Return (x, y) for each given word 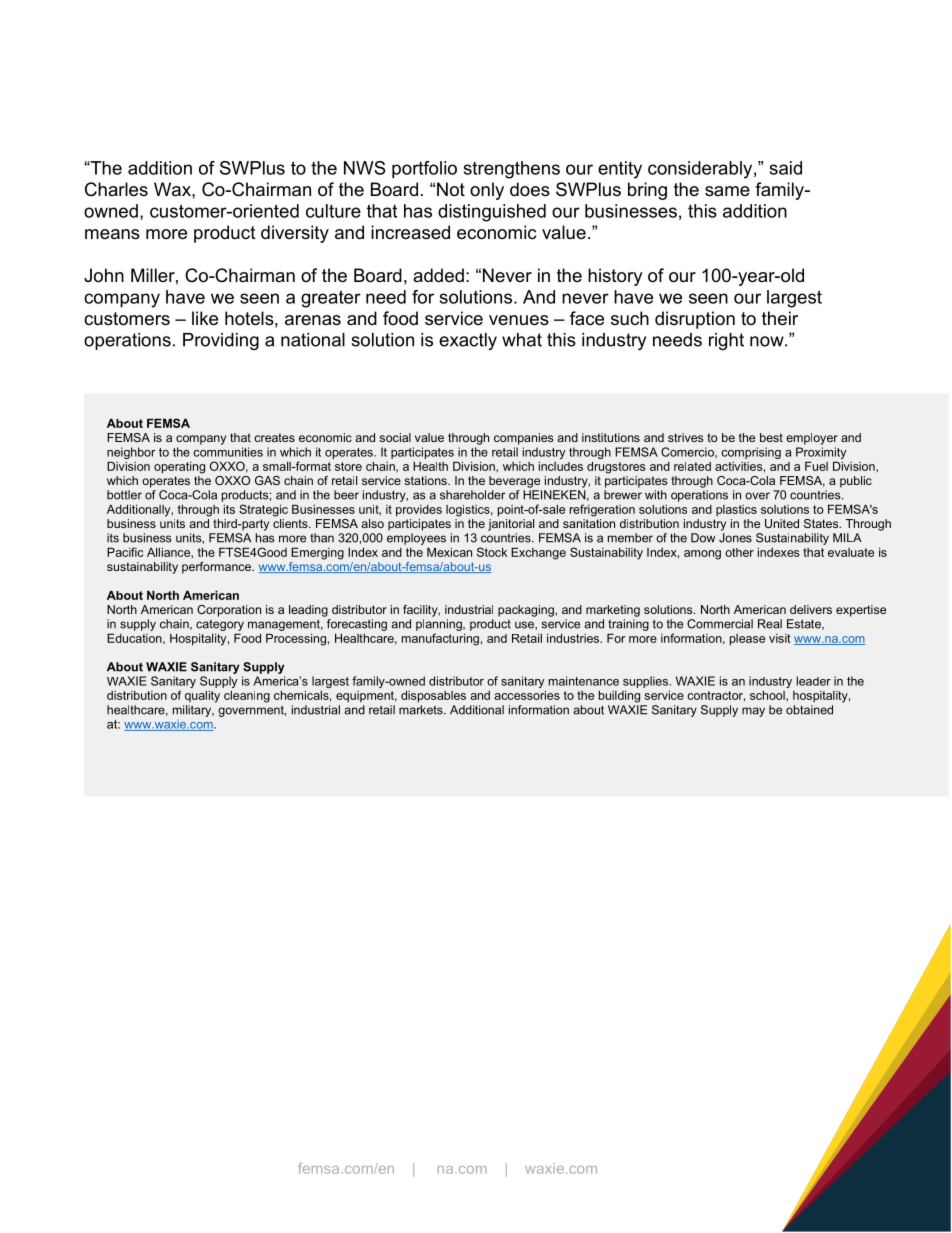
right (726, 341)
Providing (221, 341)
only (487, 191)
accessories (527, 695)
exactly (468, 341)
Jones (735, 538)
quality (202, 697)
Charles (116, 189)
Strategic (263, 510)
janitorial (511, 523)
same (727, 191)
